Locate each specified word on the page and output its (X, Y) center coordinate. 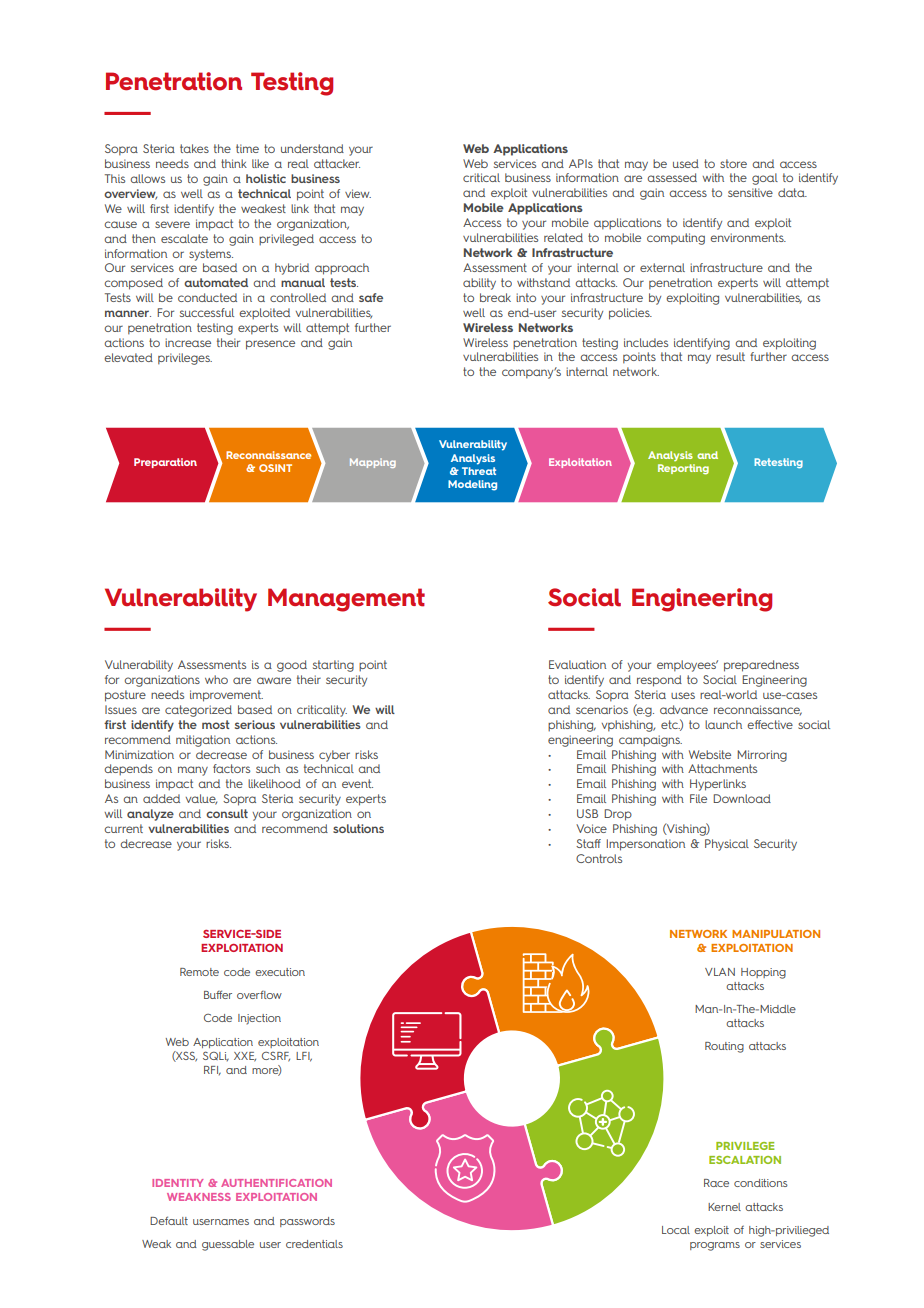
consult (227, 813)
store (733, 163)
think (234, 163)
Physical (727, 845)
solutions (358, 828)
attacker (337, 163)
